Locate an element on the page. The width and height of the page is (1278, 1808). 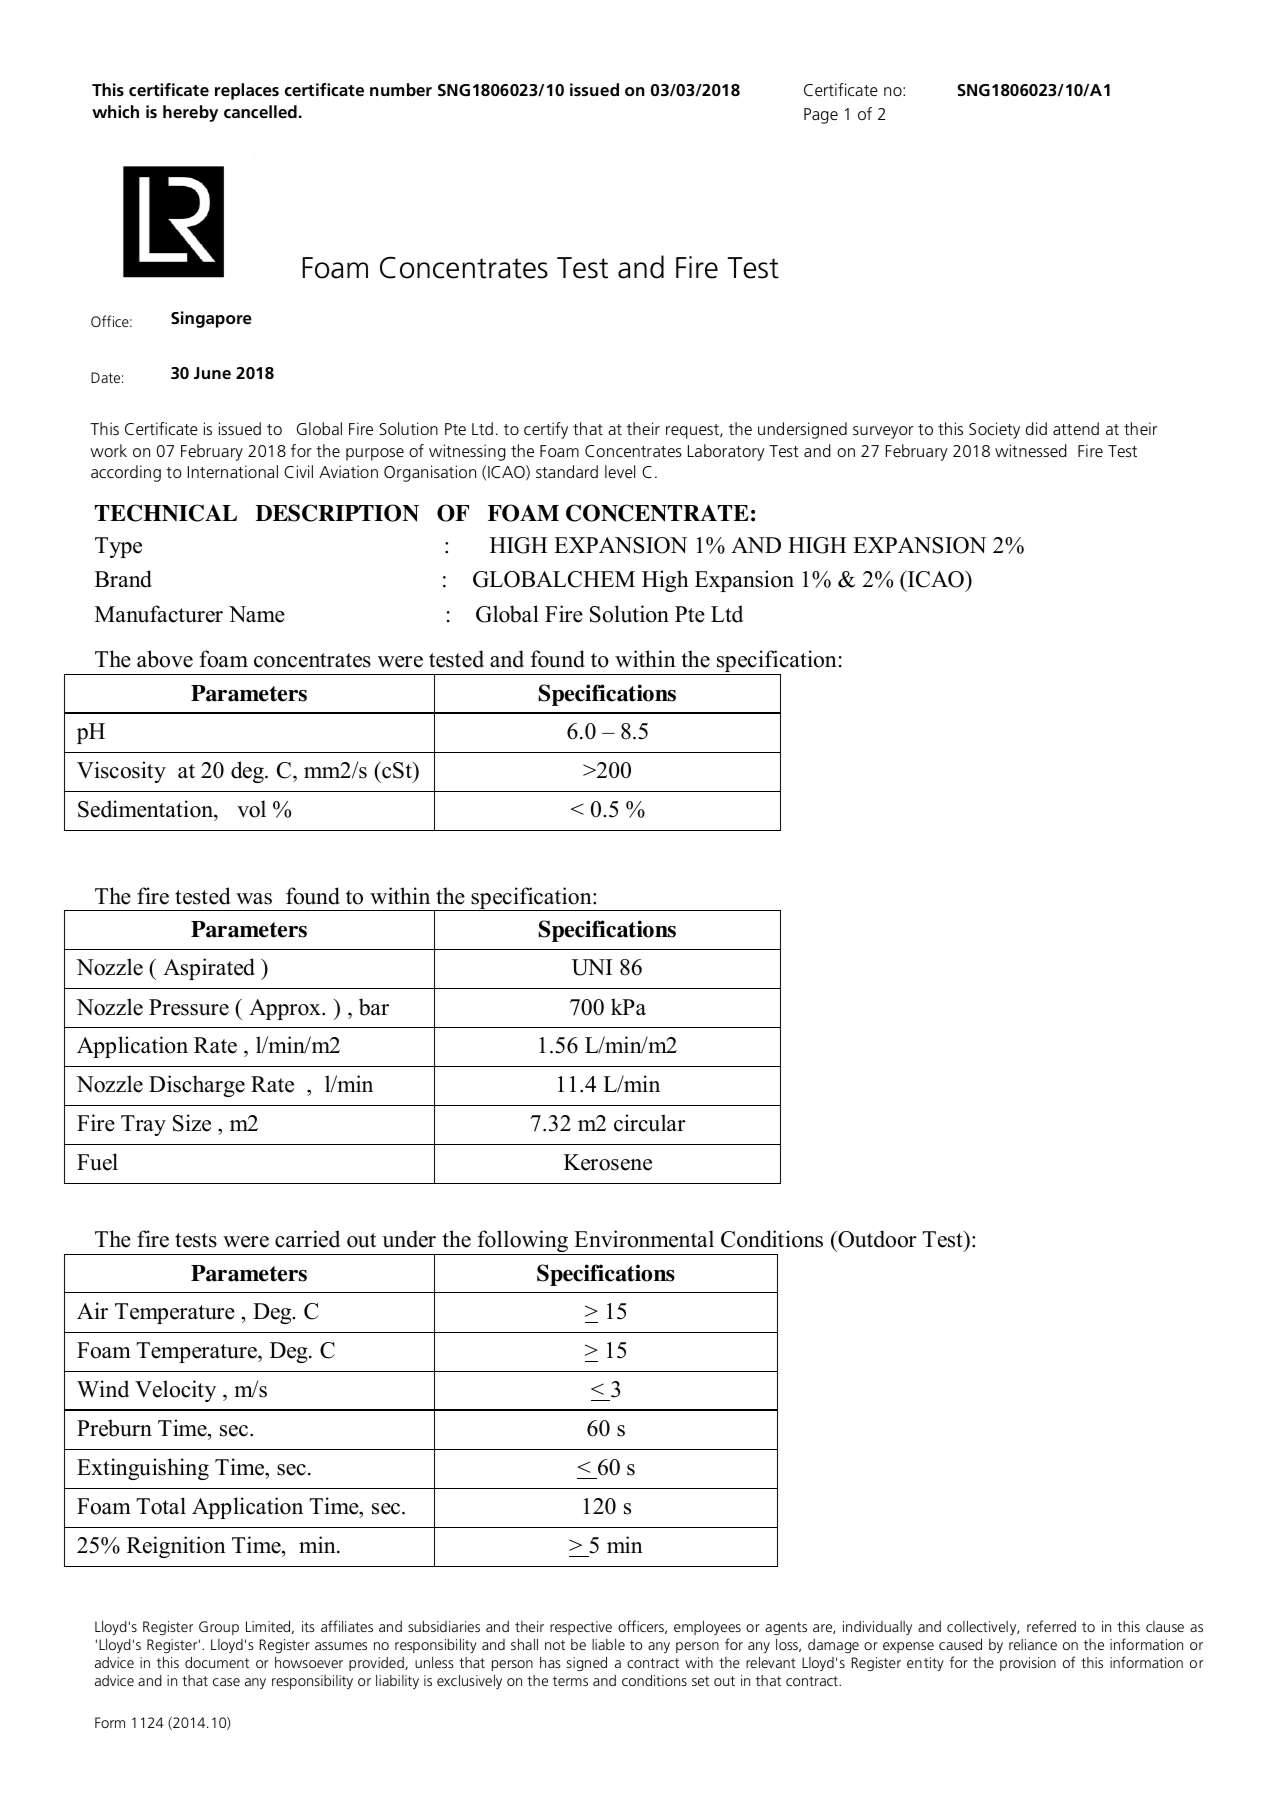
Outdoor is located at coordinates (876, 1239).
